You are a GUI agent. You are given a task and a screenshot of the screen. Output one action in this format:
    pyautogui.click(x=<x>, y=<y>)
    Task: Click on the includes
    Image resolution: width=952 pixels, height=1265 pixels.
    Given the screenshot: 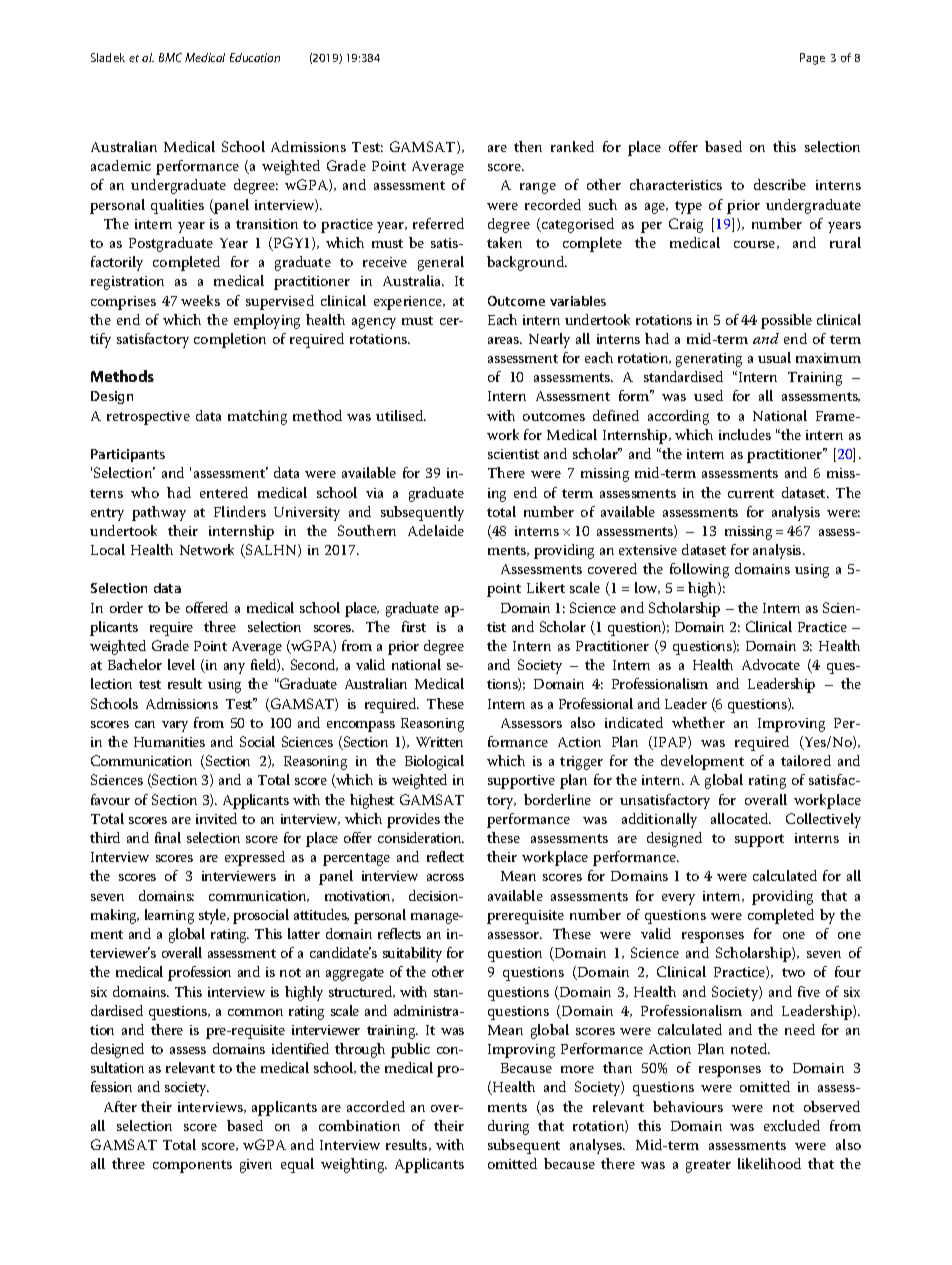 What is the action you would take?
    pyautogui.click(x=745, y=434)
